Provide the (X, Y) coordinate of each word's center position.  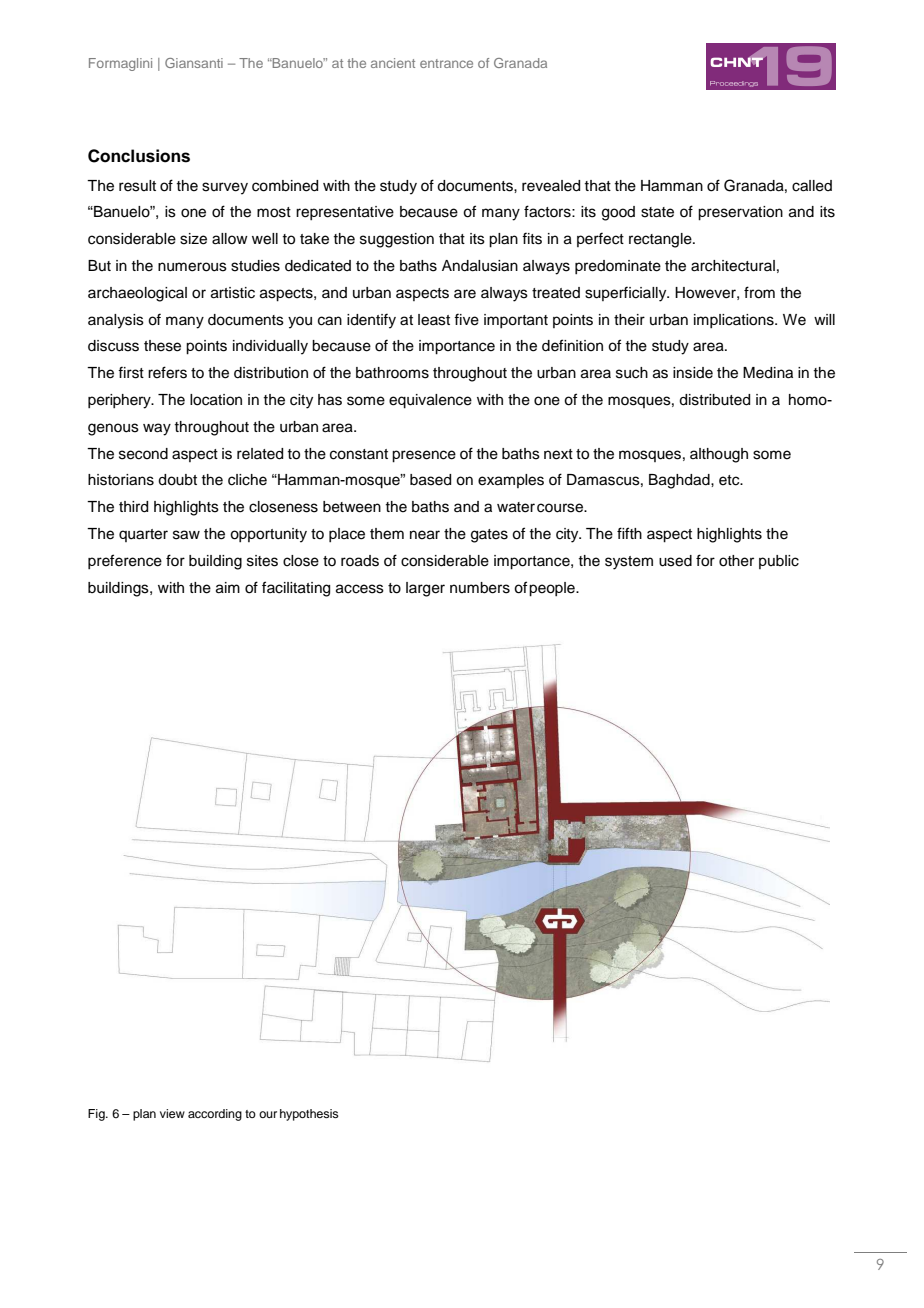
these (162, 346)
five (466, 319)
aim (228, 588)
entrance (446, 63)
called (812, 186)
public (779, 562)
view (172, 1113)
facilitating (296, 589)
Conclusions (139, 156)
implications (735, 321)
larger (425, 589)
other (736, 561)
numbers (480, 588)
